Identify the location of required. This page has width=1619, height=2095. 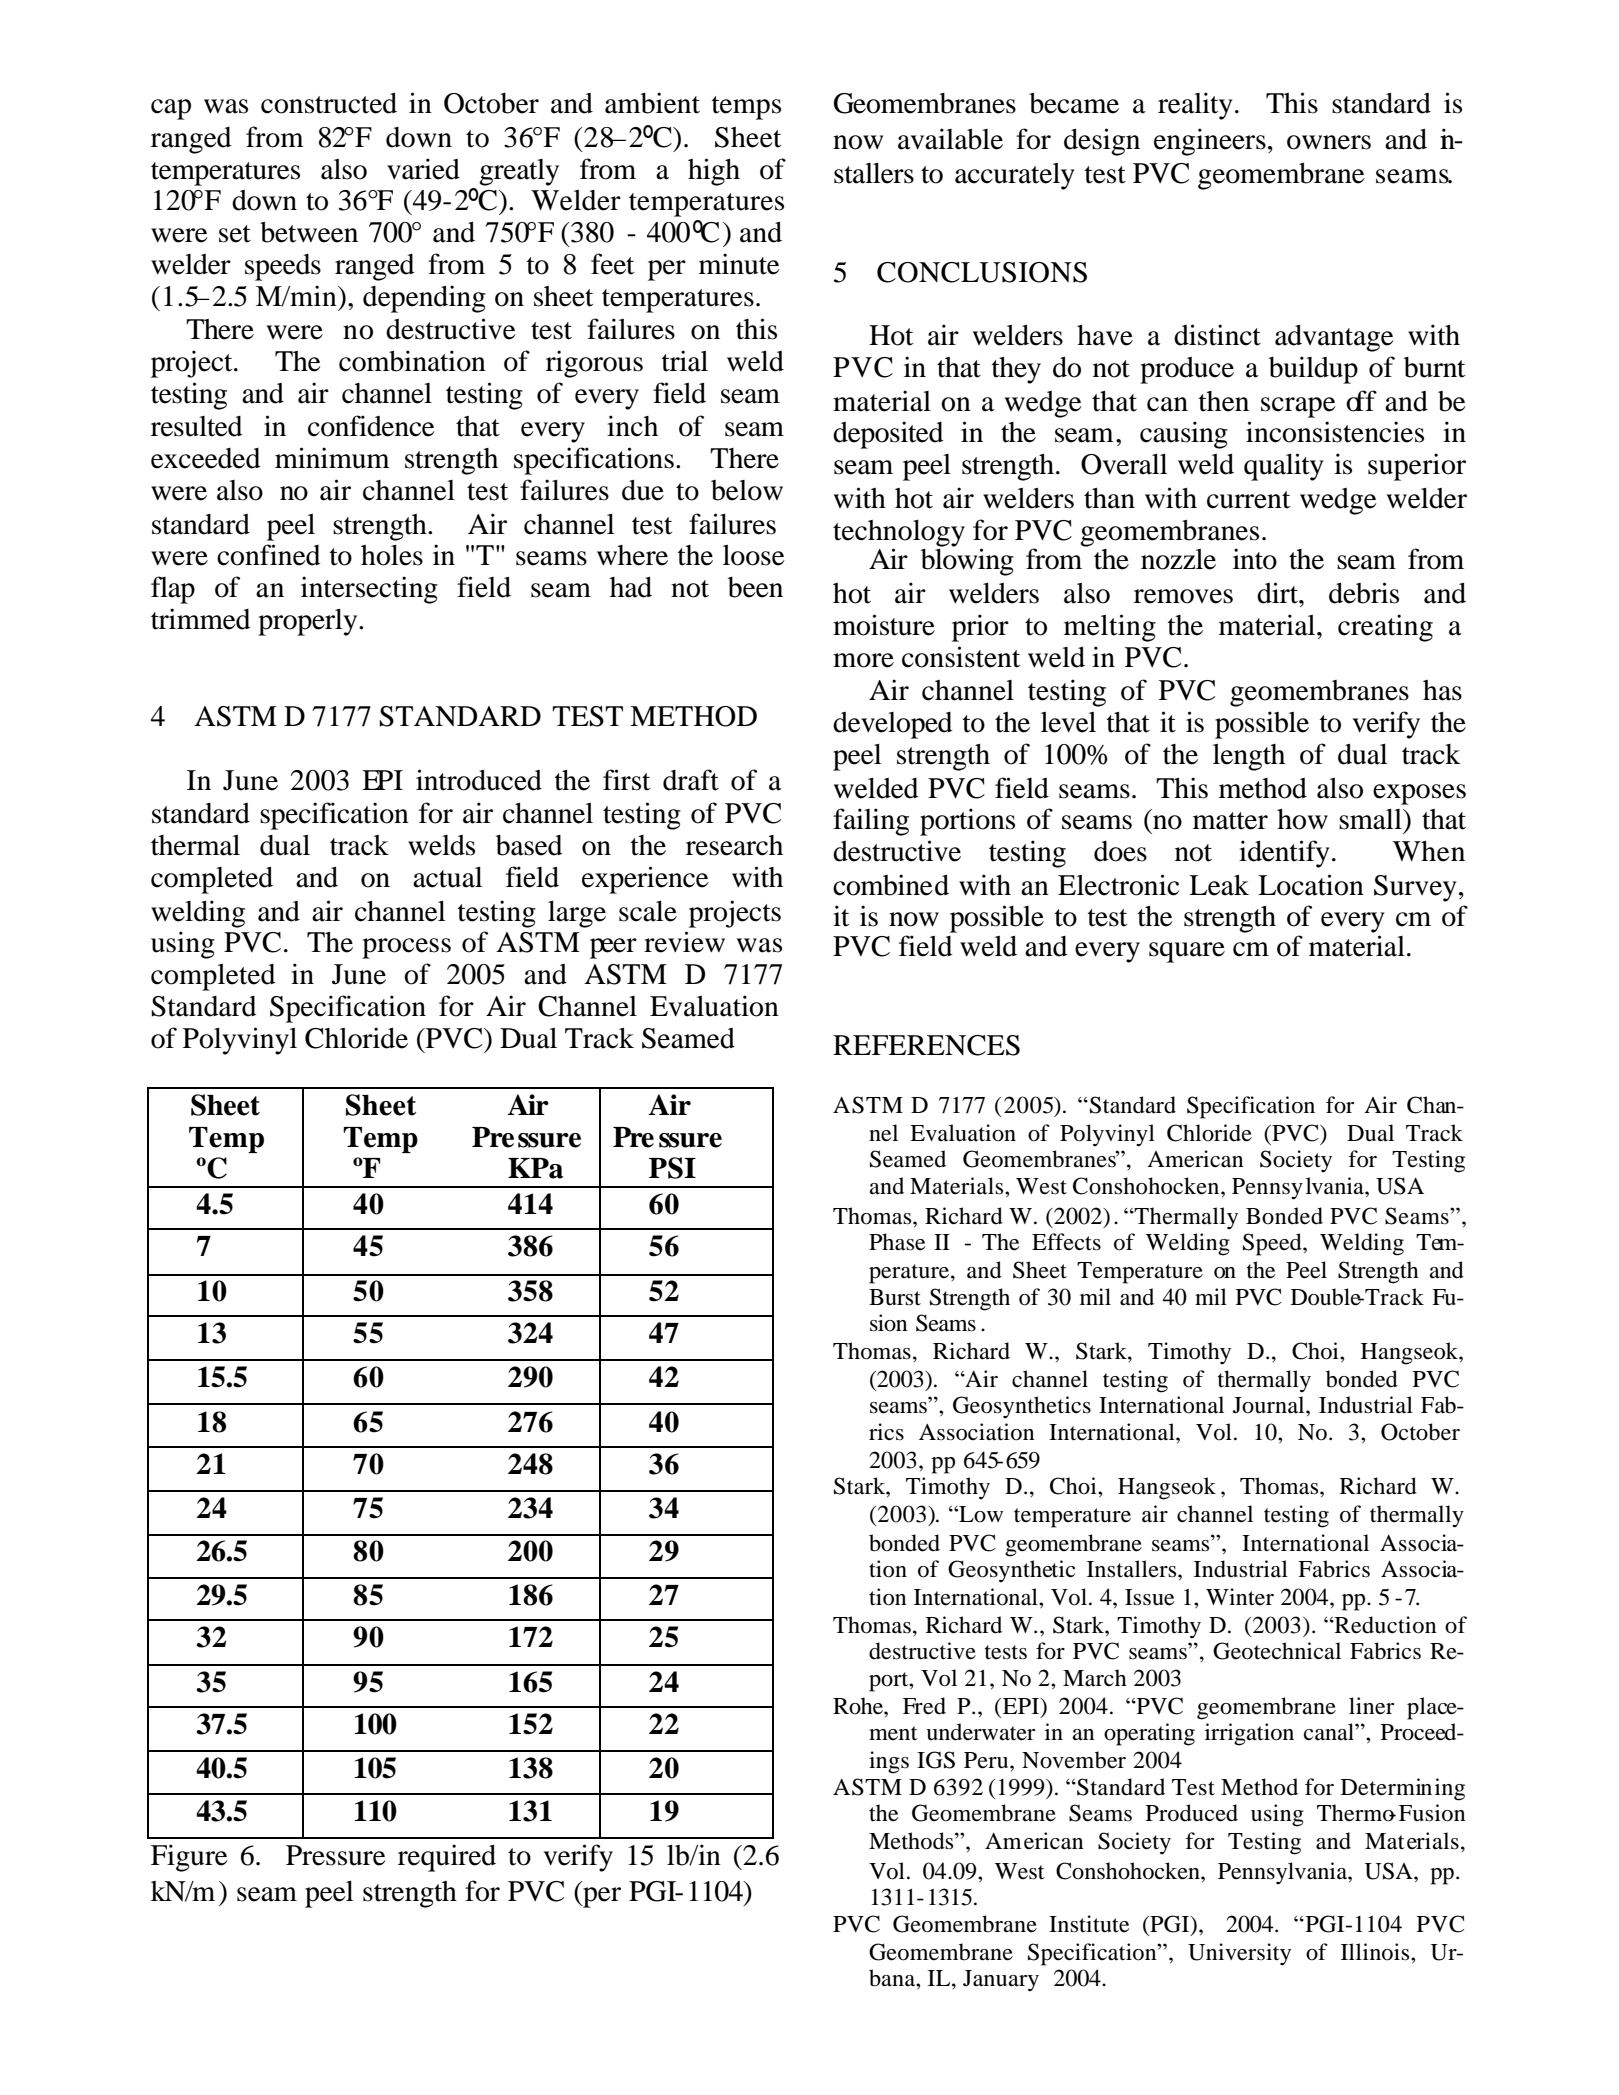
(447, 1858).
